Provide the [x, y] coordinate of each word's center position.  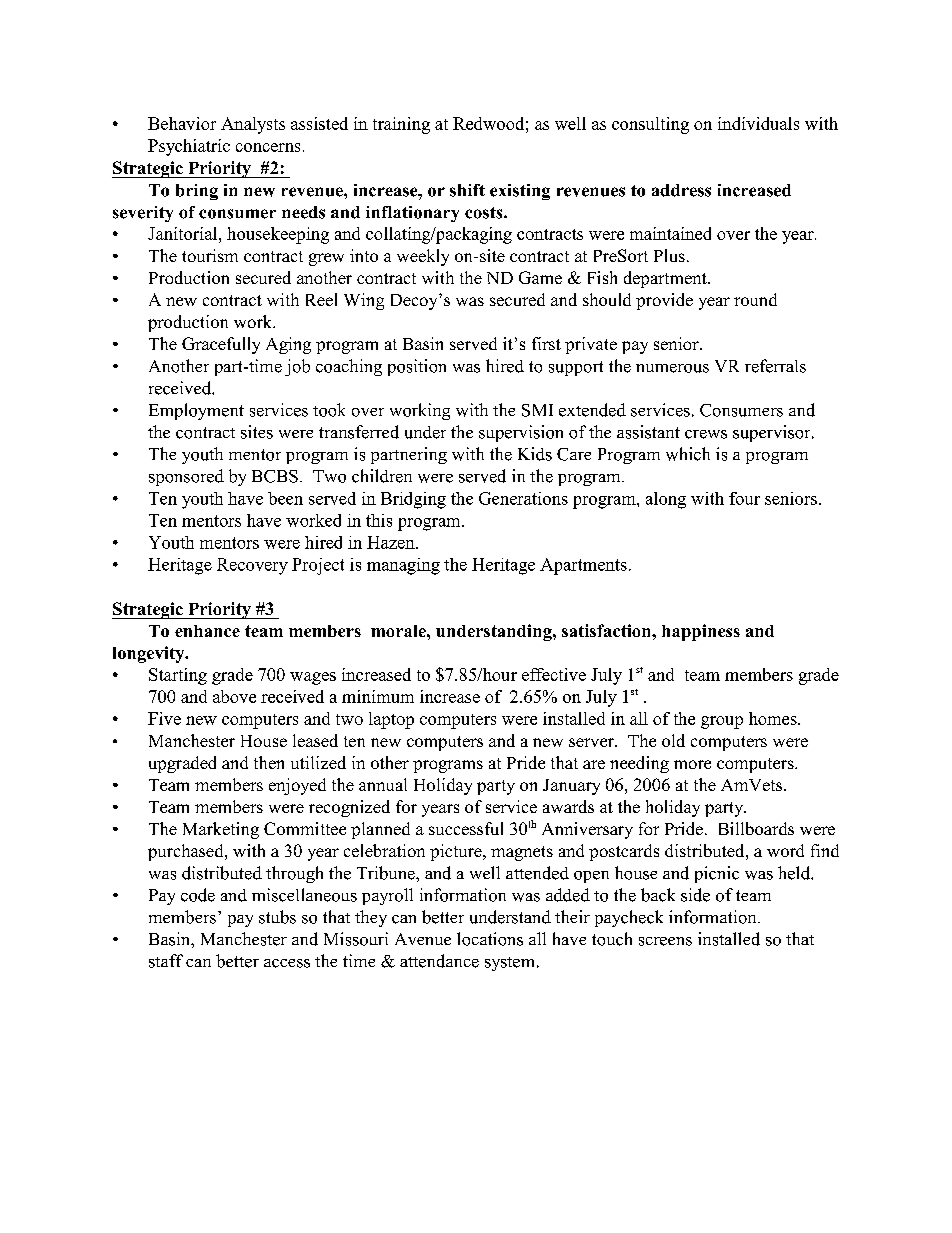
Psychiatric [189, 147]
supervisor [773, 433]
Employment [196, 411]
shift [467, 190]
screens [665, 941]
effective [554, 674]
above [234, 696]
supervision [521, 433]
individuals [758, 123]
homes [774, 718]
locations [490, 939]
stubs [277, 917]
